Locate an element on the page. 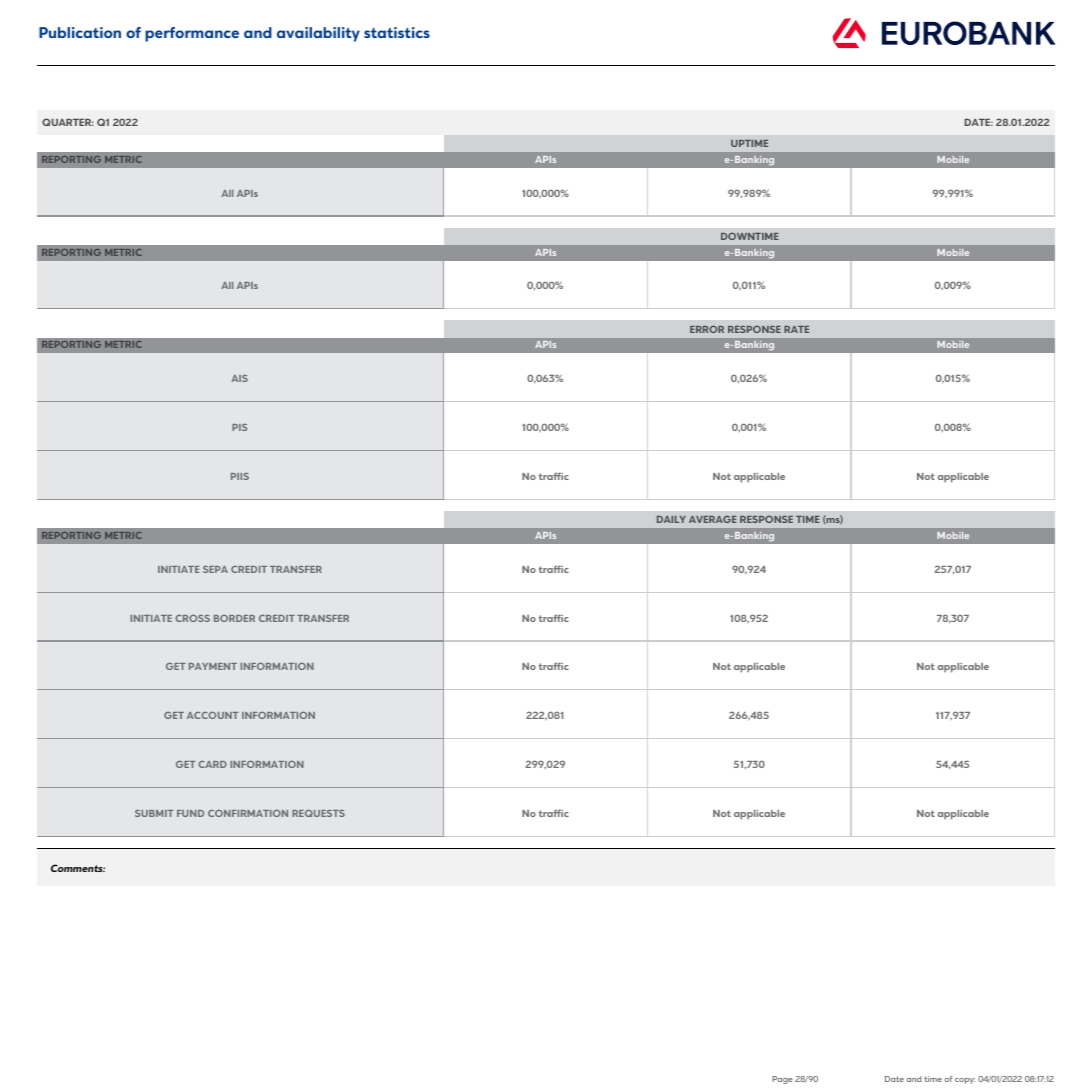  RATE is located at coordinates (796, 329).
